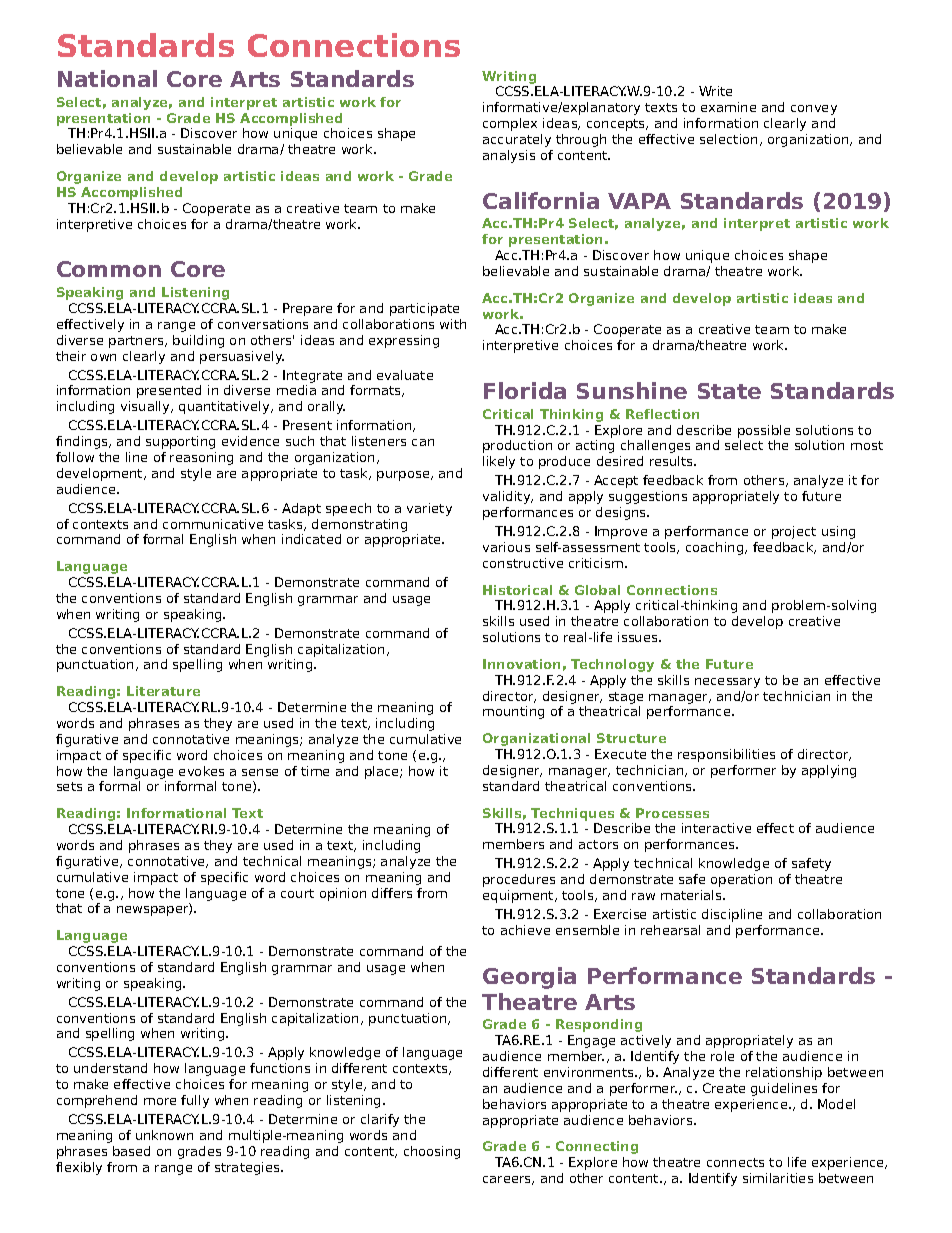 The width and height of the screenshot is (952, 1233). What do you see at coordinates (180, 442) in the screenshot?
I see `supporting` at bounding box center [180, 442].
